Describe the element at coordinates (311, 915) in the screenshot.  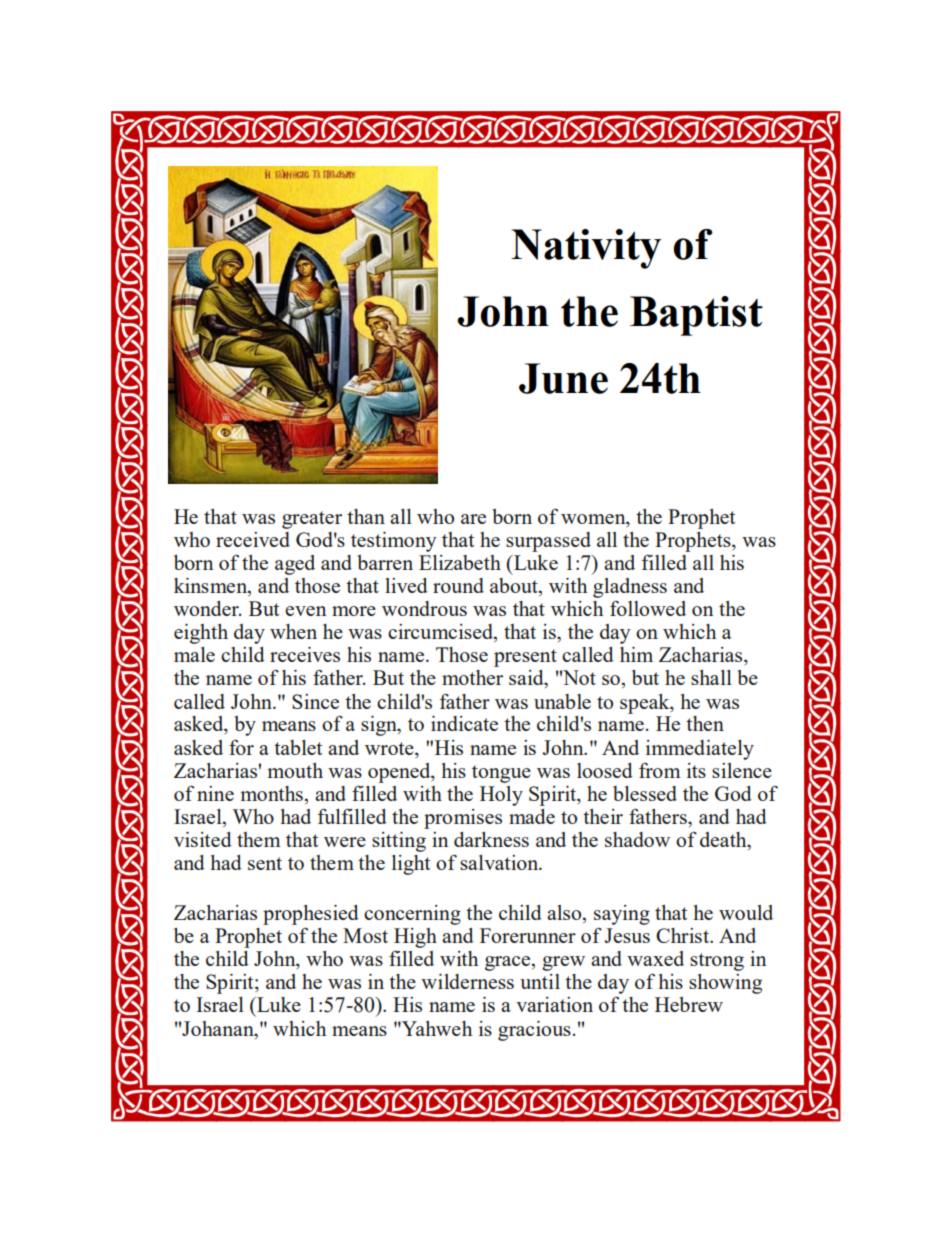
I see `prophesied` at that location.
